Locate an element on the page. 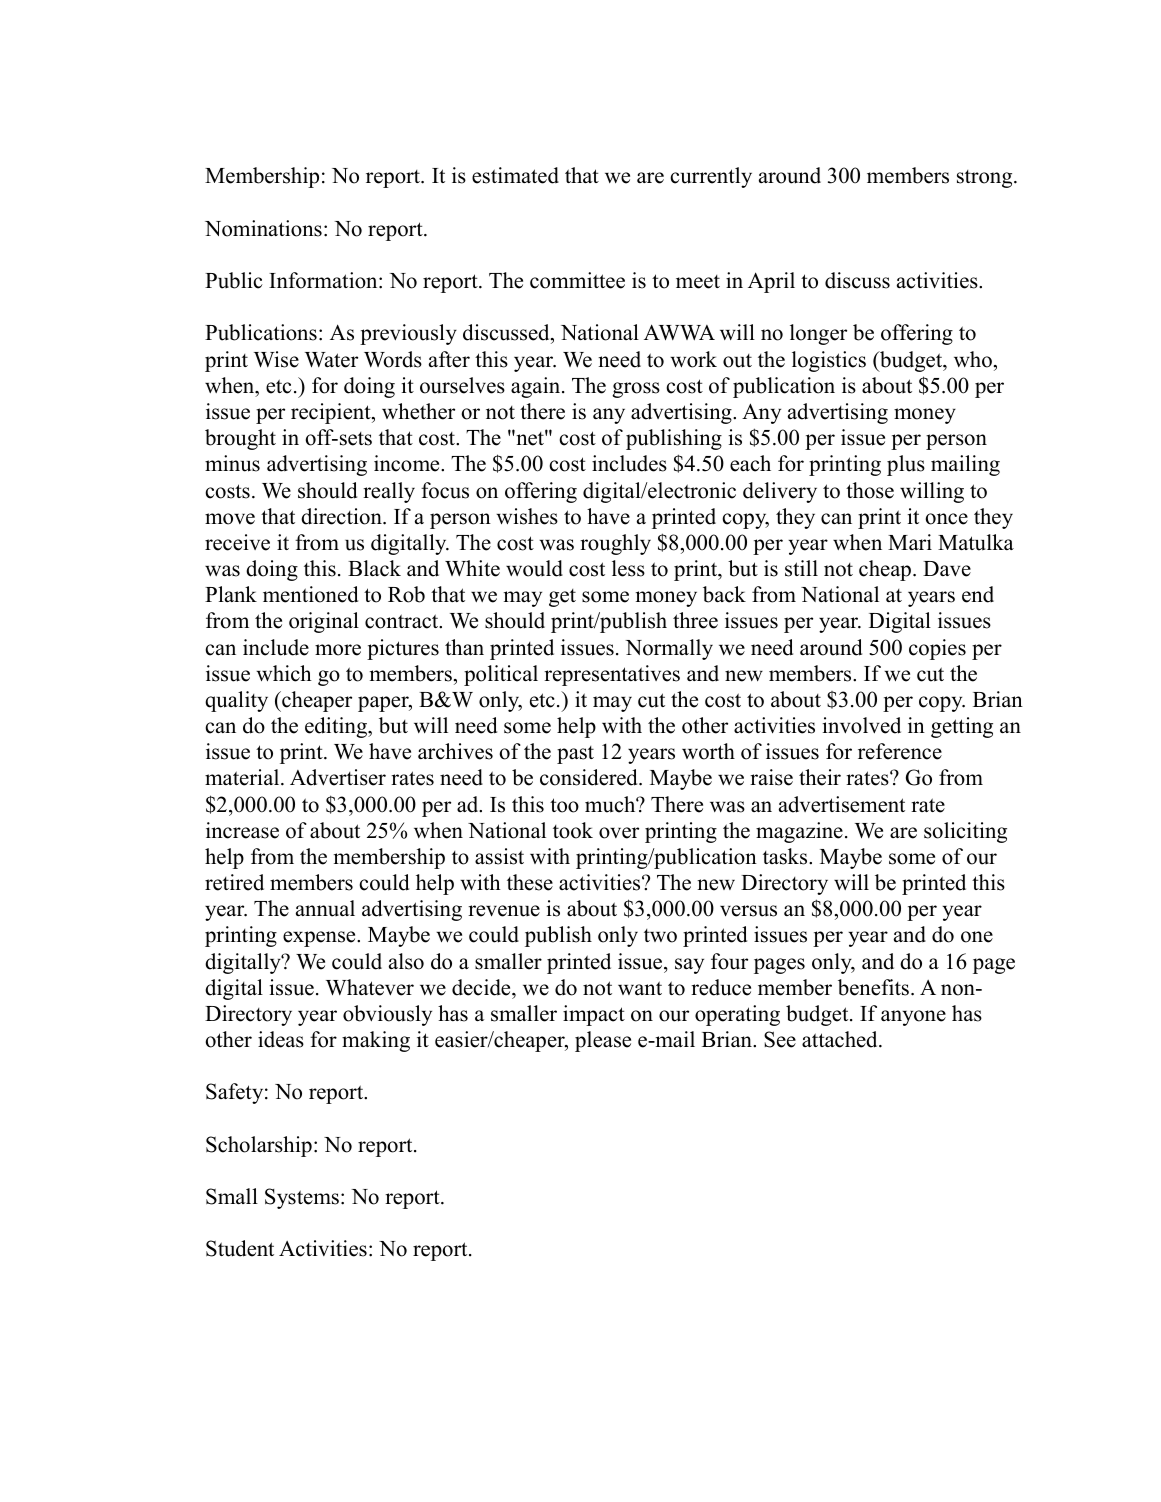 The width and height of the page is (1161, 1502). estimated is located at coordinates (515, 175).
